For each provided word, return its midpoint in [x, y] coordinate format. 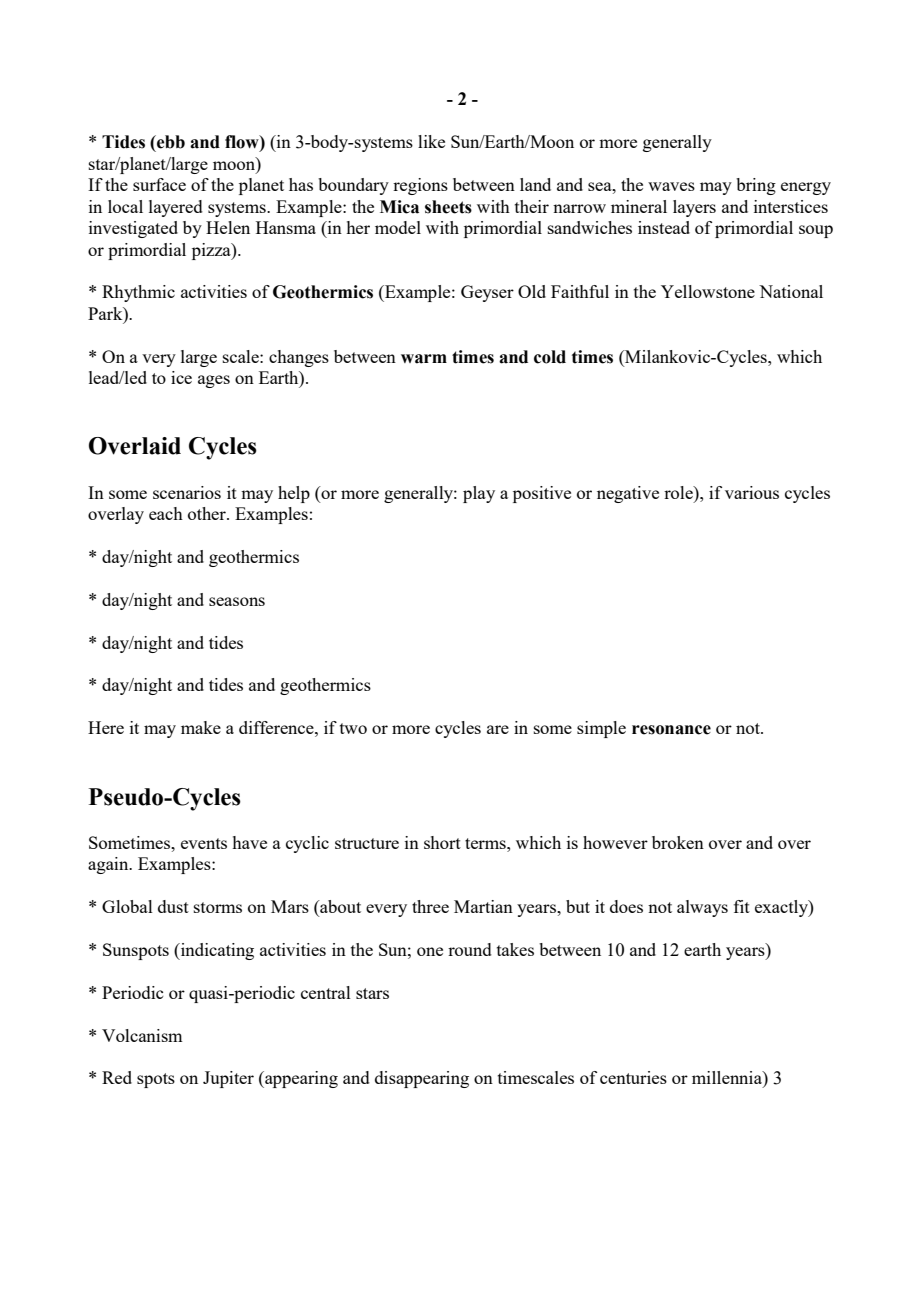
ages [214, 381]
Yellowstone [708, 291]
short [442, 842]
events [204, 843]
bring [756, 186]
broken [678, 842]
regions [420, 186]
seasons [237, 601]
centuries [633, 1077]
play [479, 494]
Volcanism [142, 1035]
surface [159, 184]
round [470, 949]
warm [424, 359]
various [752, 492]
